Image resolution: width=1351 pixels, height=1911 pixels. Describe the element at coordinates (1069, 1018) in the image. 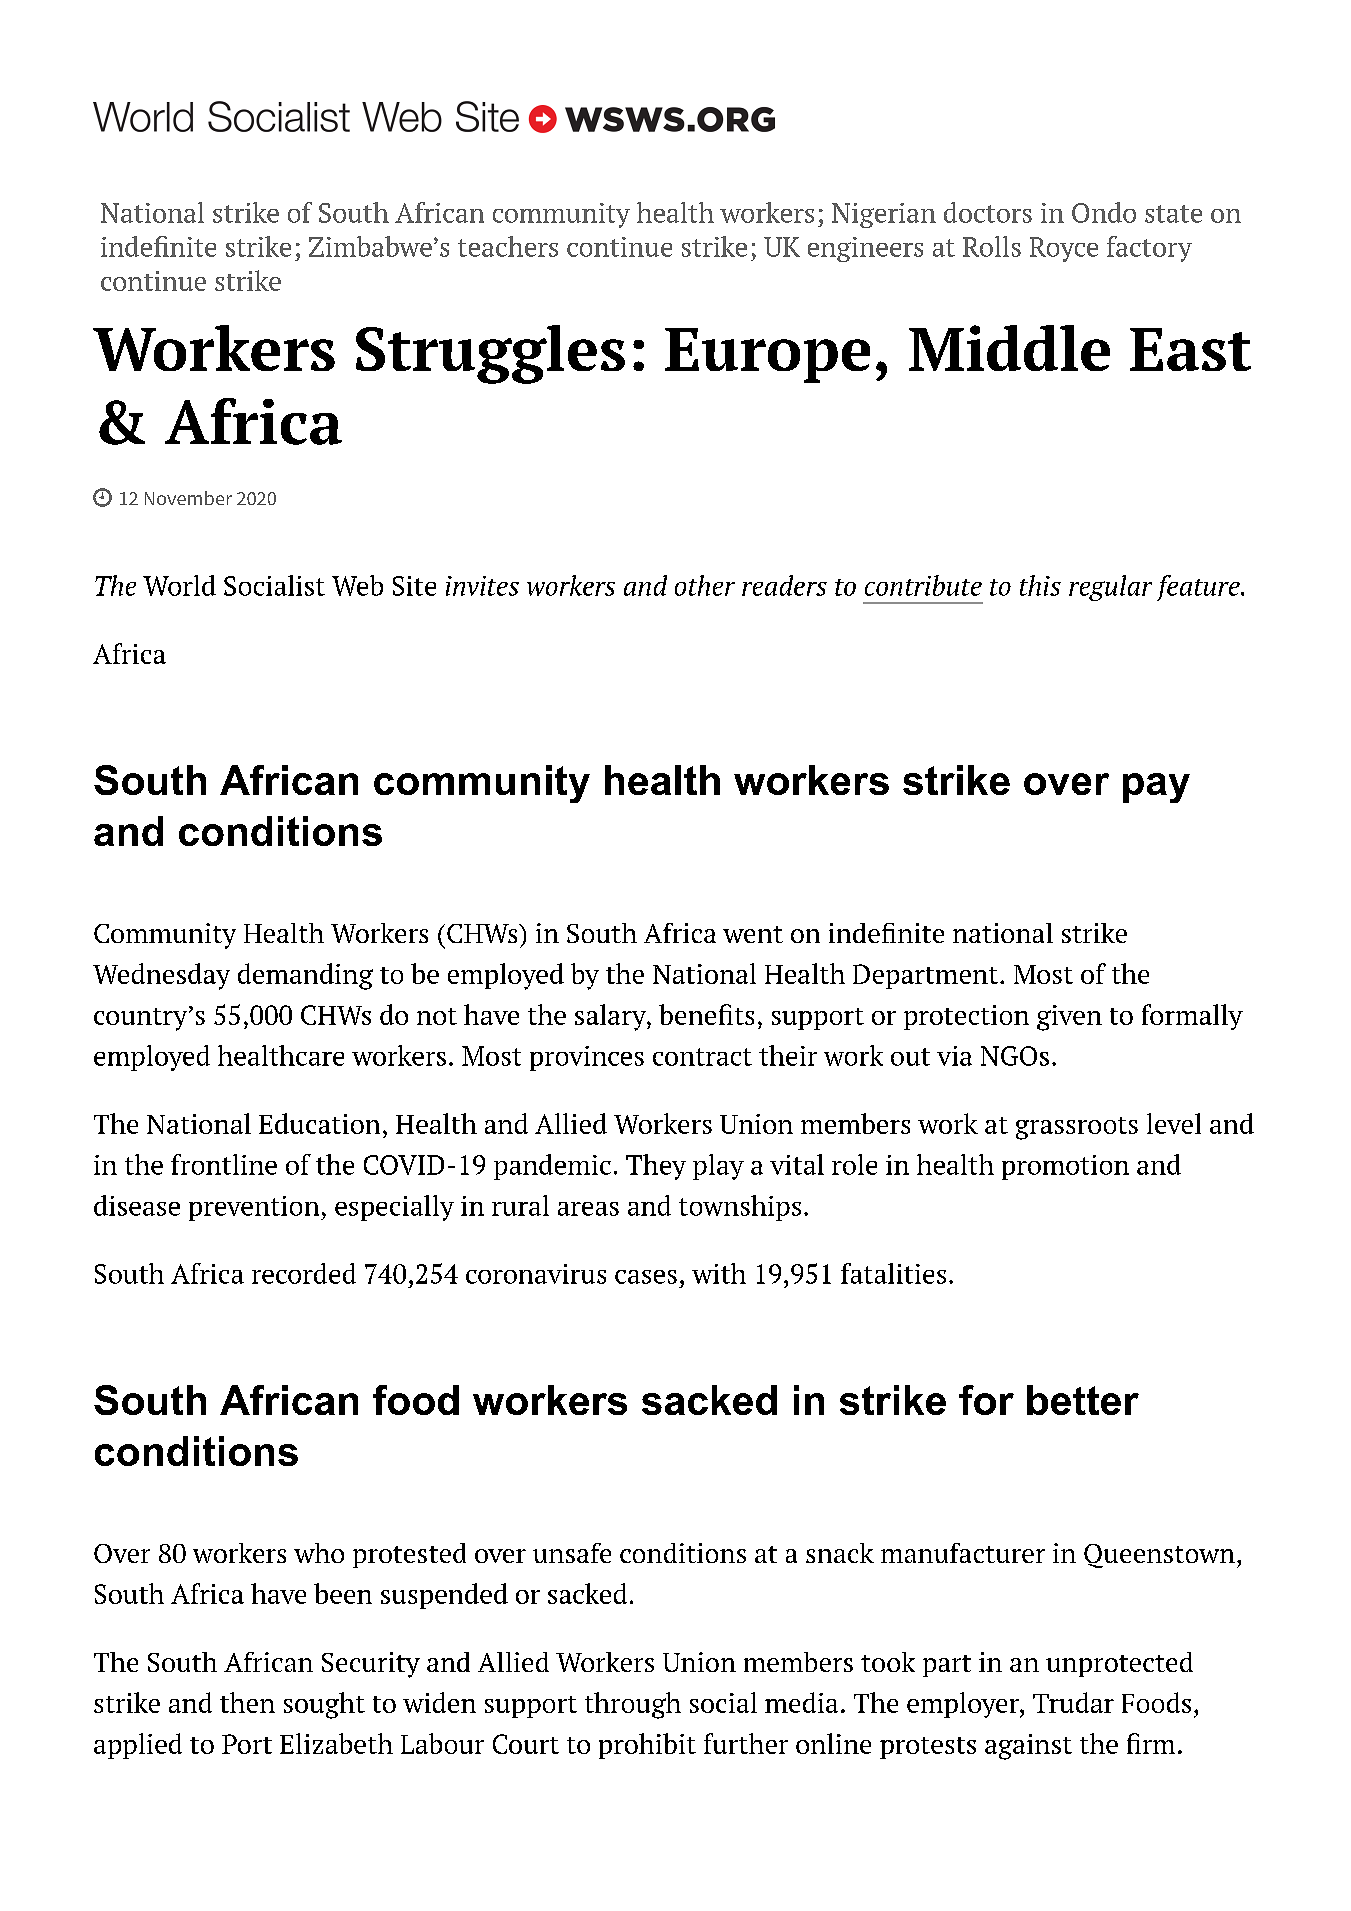

I see `given` at that location.
